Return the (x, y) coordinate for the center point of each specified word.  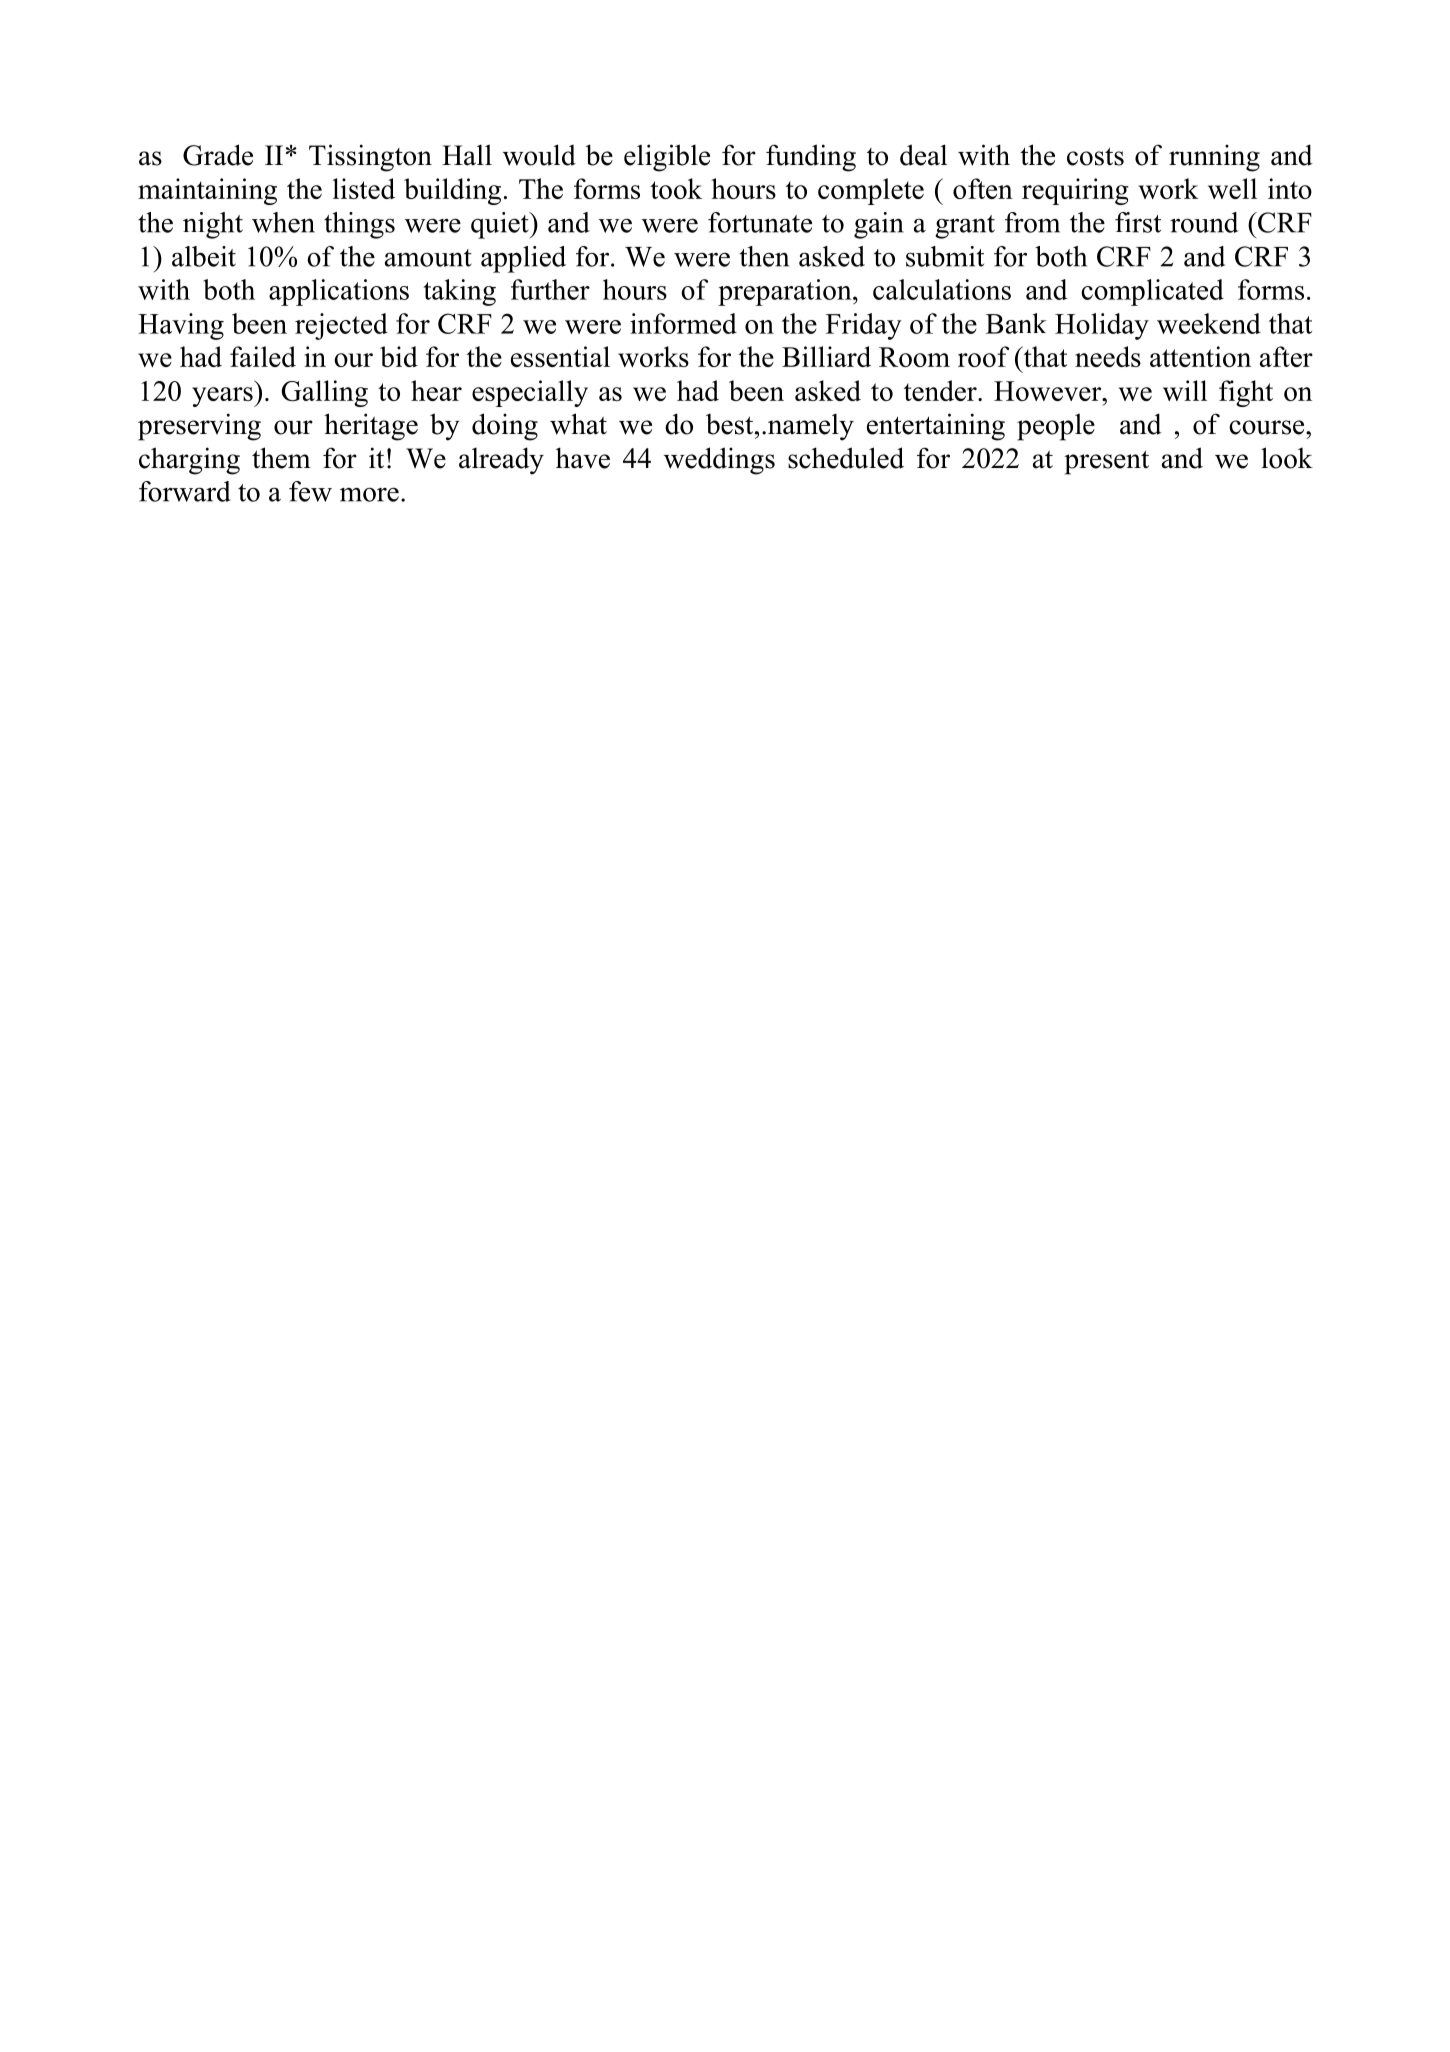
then (764, 256)
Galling (324, 393)
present (1106, 462)
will (1185, 390)
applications (339, 292)
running (1214, 158)
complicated (1152, 292)
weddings (719, 461)
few (310, 491)
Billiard (826, 356)
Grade (218, 155)
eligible (667, 158)
